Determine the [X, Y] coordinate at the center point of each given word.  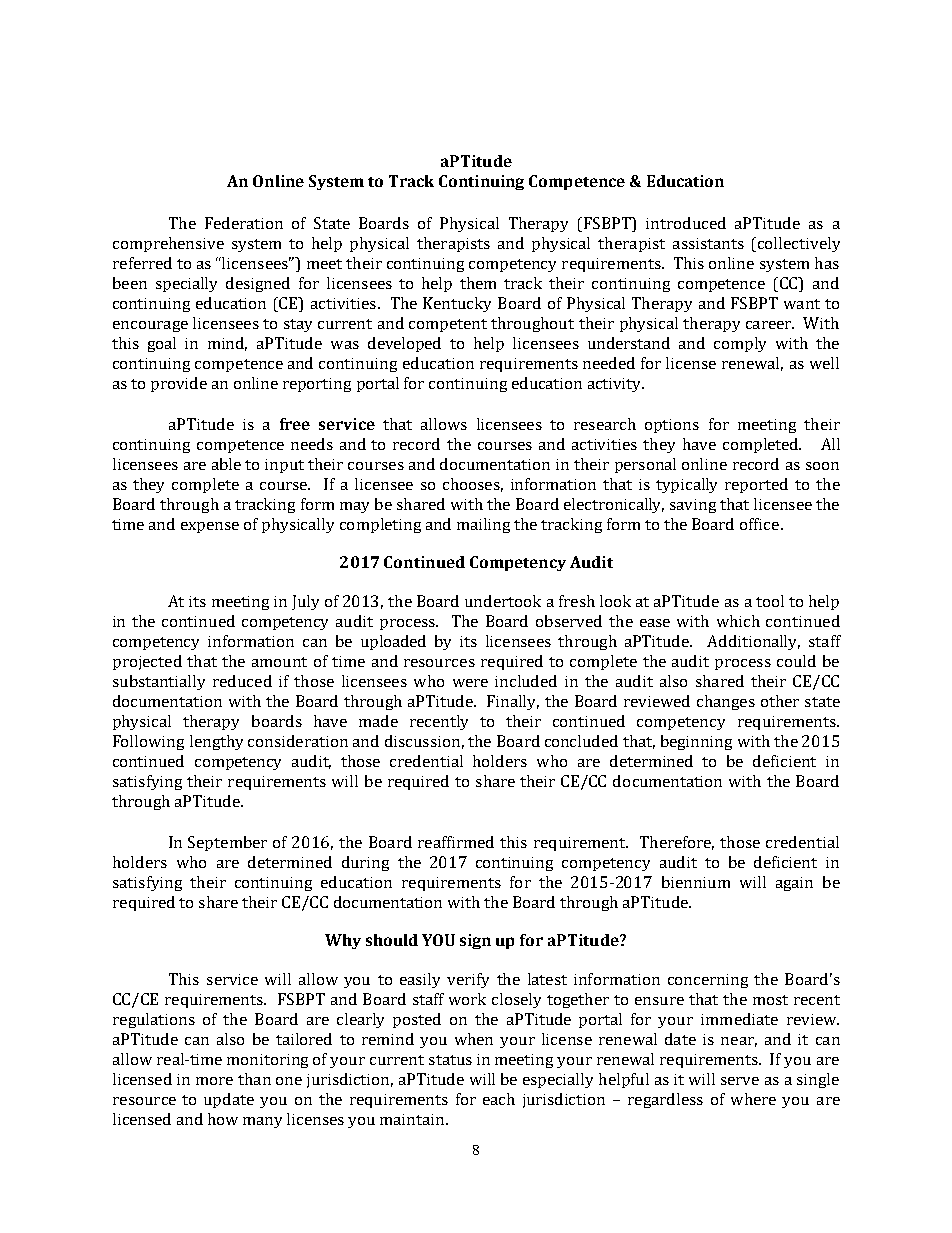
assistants [708, 243]
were [470, 683]
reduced [242, 681]
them [478, 283]
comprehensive [168, 244]
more [214, 1081]
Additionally [753, 642]
